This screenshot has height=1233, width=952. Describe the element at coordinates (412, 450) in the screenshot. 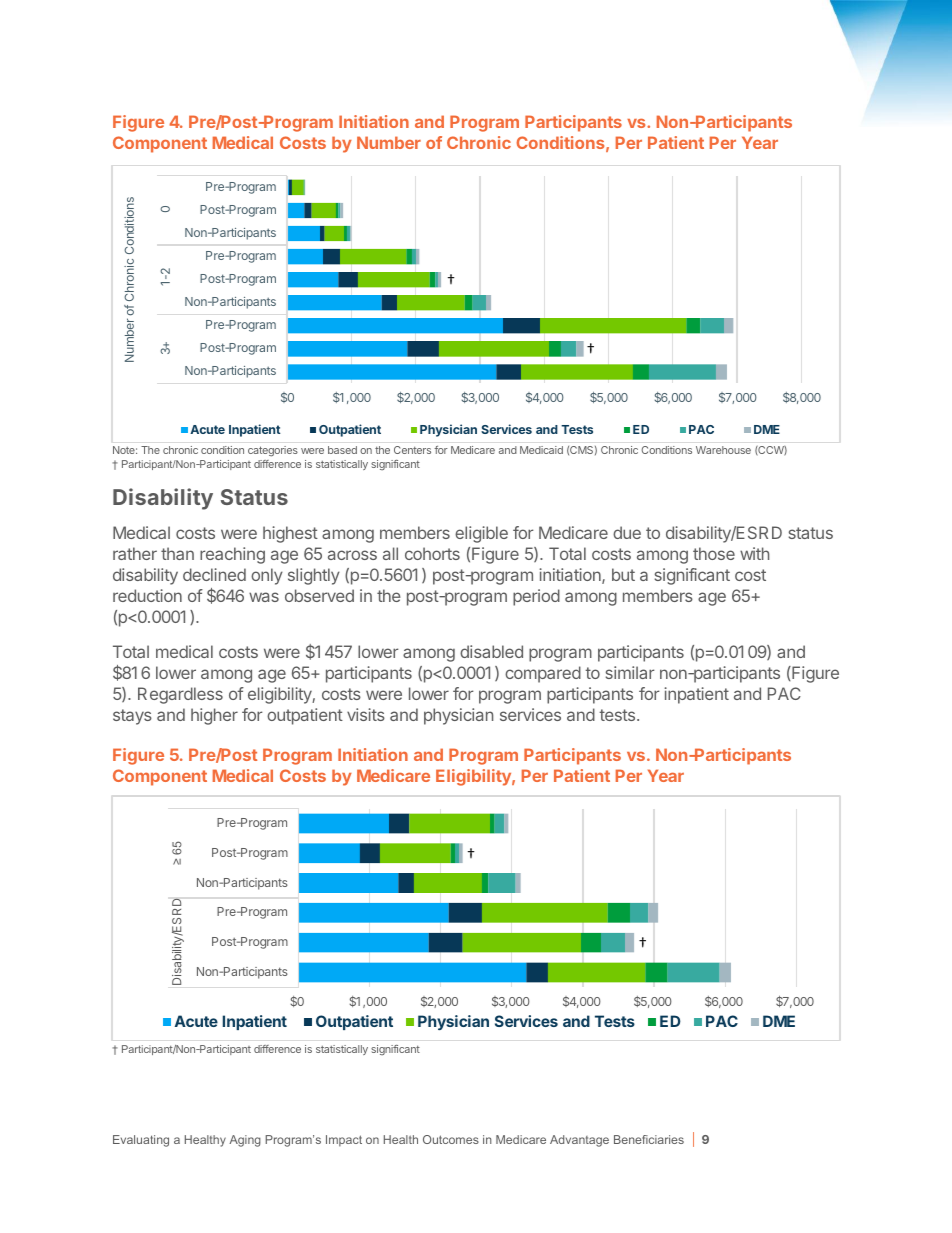

I see `Centers` at that location.
